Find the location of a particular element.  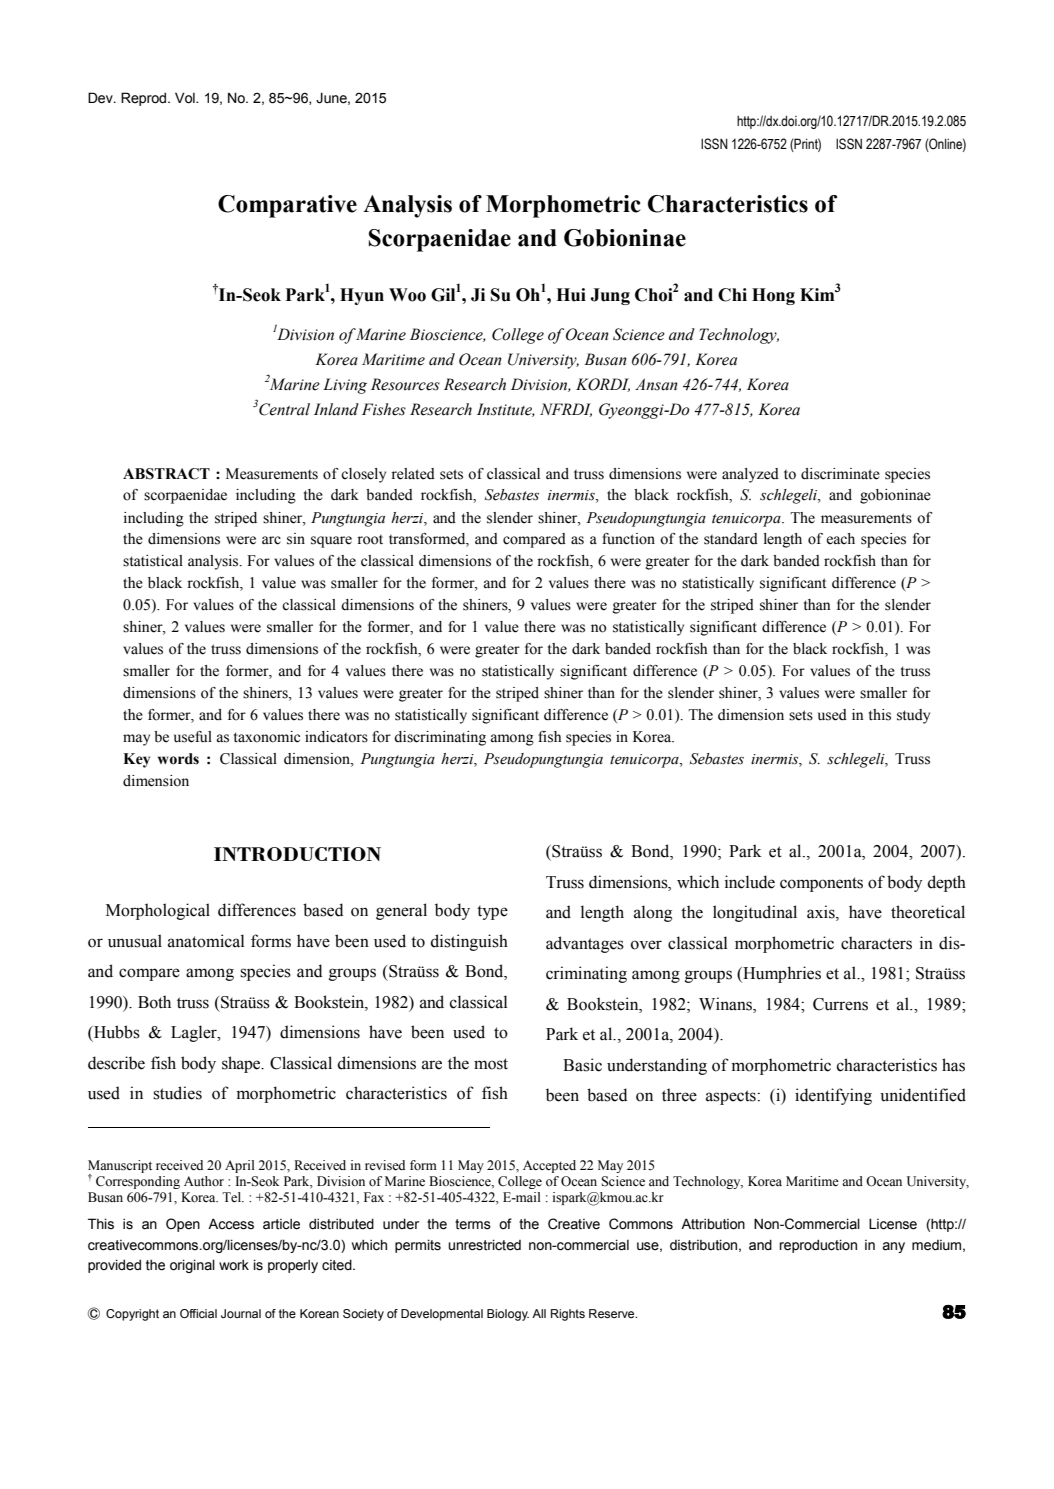

useful is located at coordinates (193, 737).
